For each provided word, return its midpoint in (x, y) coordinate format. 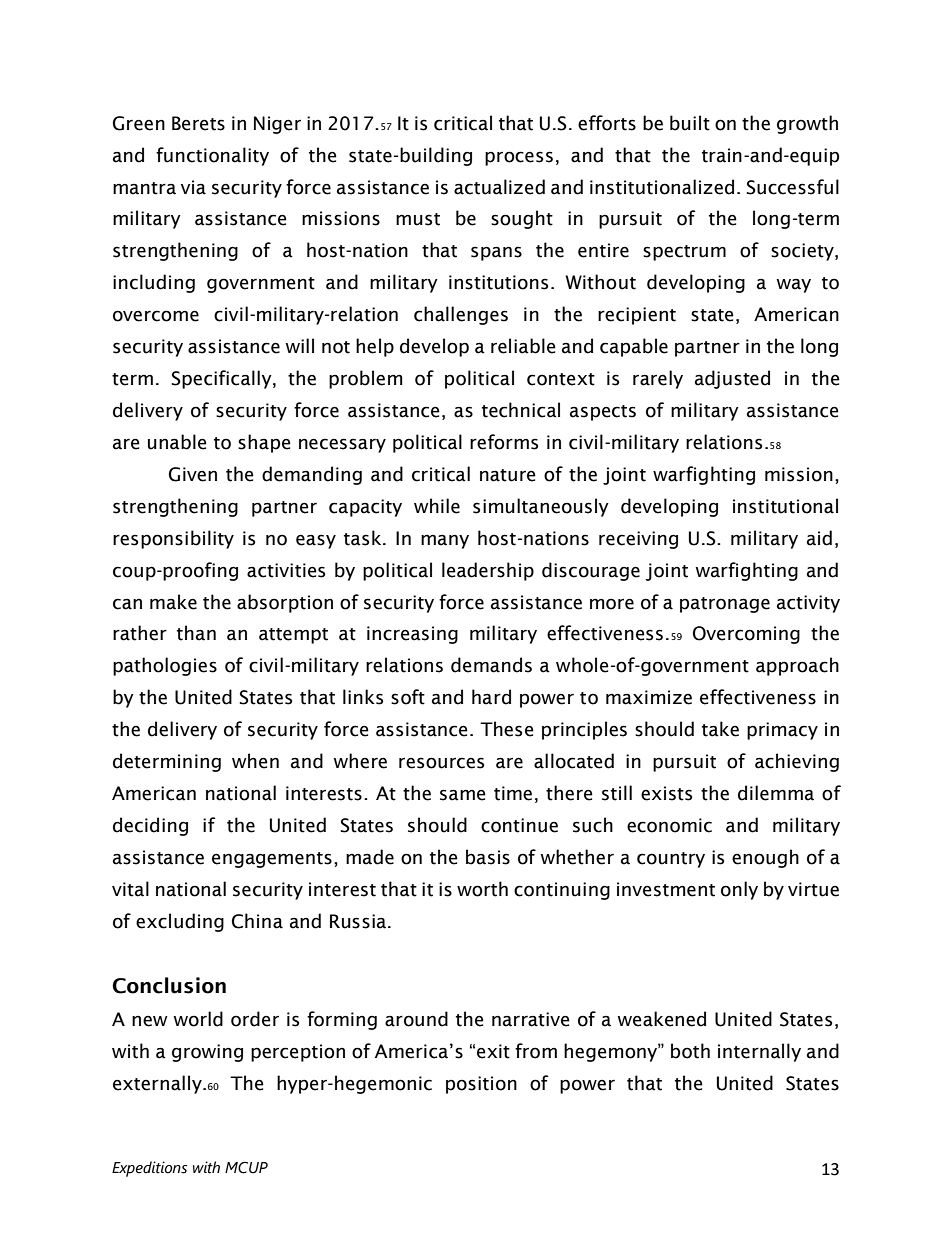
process (519, 158)
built (690, 123)
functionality (212, 156)
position (481, 1085)
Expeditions (149, 1169)
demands (491, 665)
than (196, 633)
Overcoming (746, 635)
